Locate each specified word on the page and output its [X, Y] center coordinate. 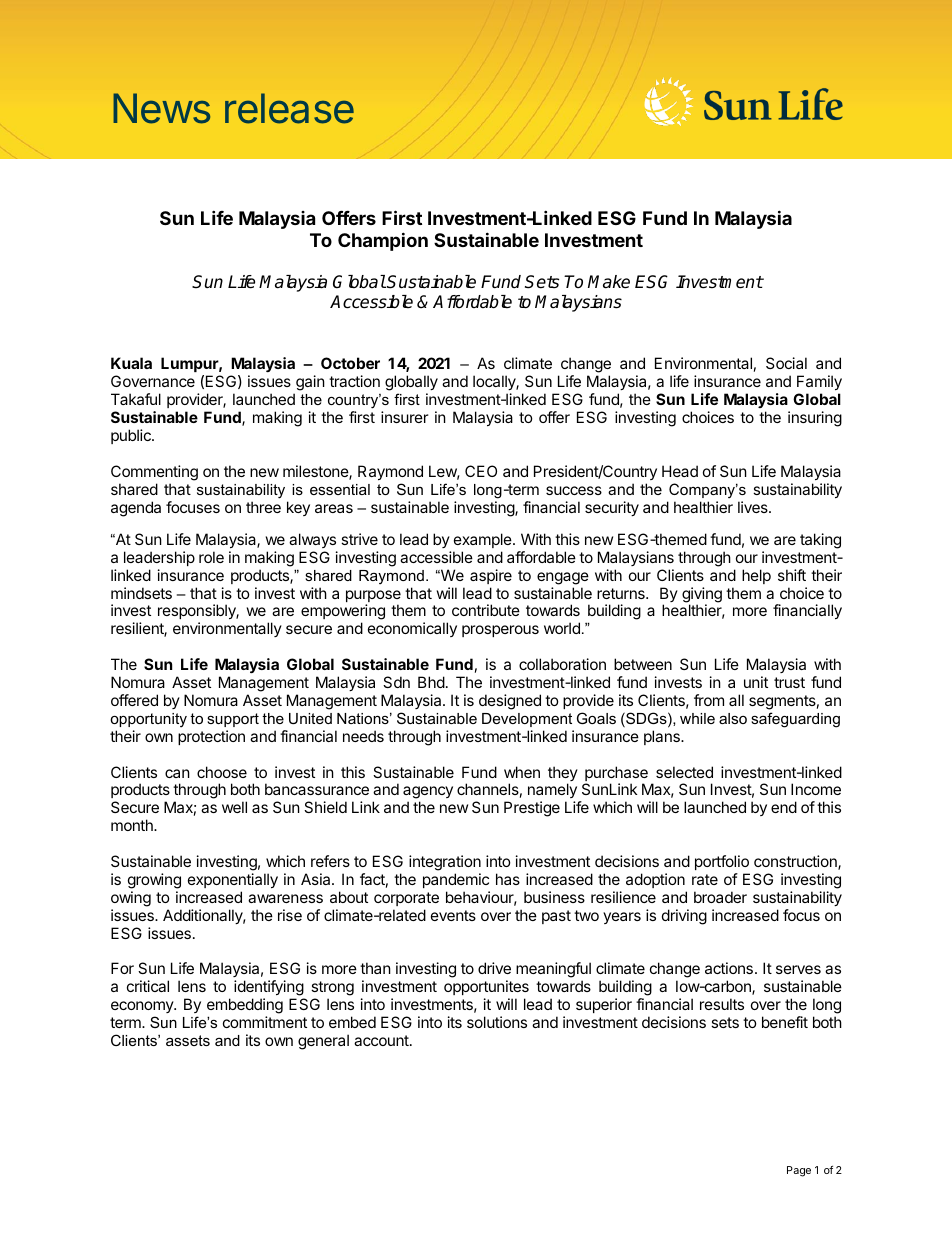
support [233, 720]
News [161, 108]
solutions [497, 1022]
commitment [265, 1022]
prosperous [500, 631]
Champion [383, 241]
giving [702, 596]
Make [609, 282]
